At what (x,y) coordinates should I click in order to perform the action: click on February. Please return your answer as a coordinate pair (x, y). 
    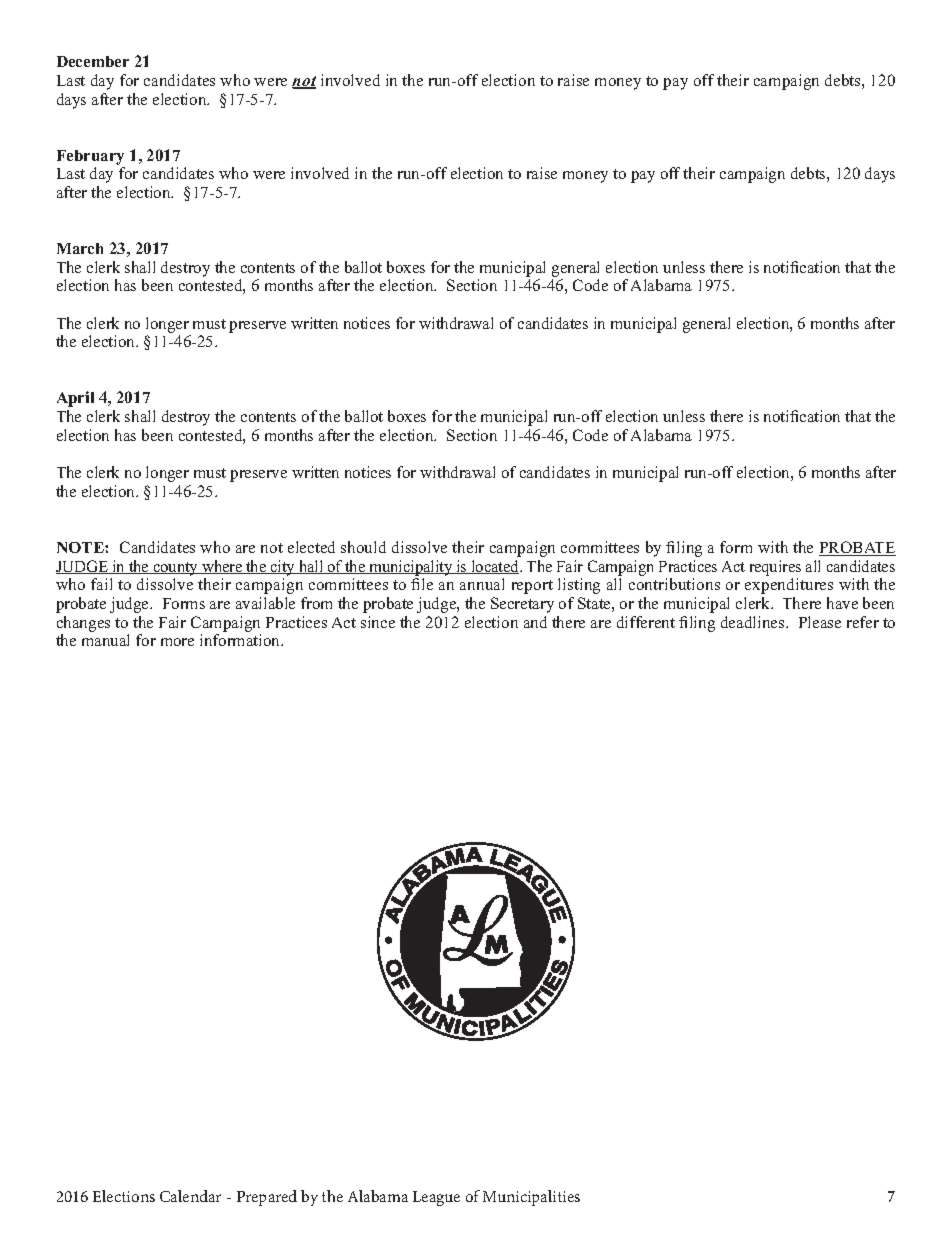
    Looking at the image, I should click on (90, 157).
